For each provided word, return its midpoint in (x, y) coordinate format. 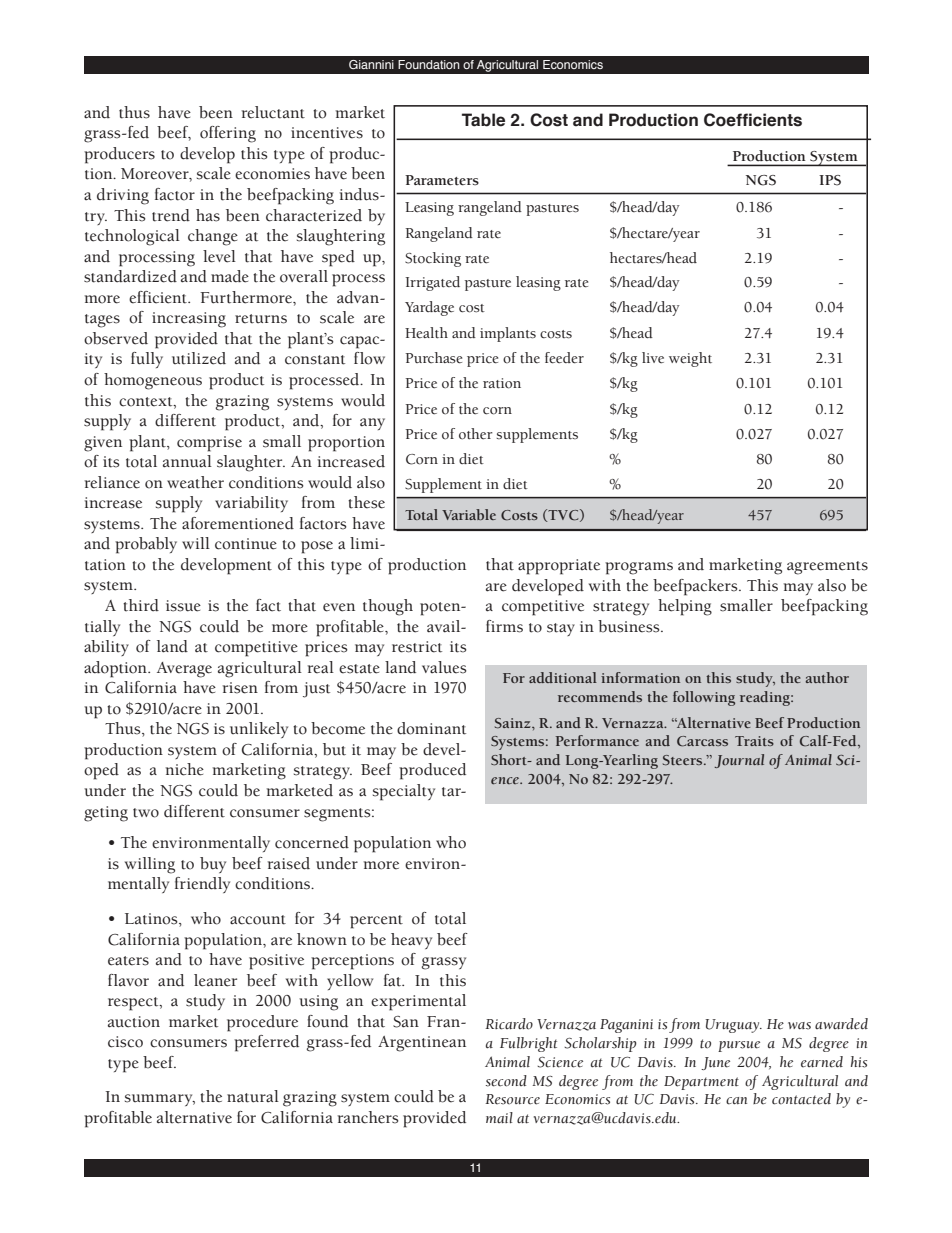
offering (228, 134)
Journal (739, 761)
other (476, 434)
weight (690, 359)
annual (187, 461)
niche (185, 769)
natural (253, 1096)
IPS (830, 180)
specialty (404, 792)
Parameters (442, 180)
